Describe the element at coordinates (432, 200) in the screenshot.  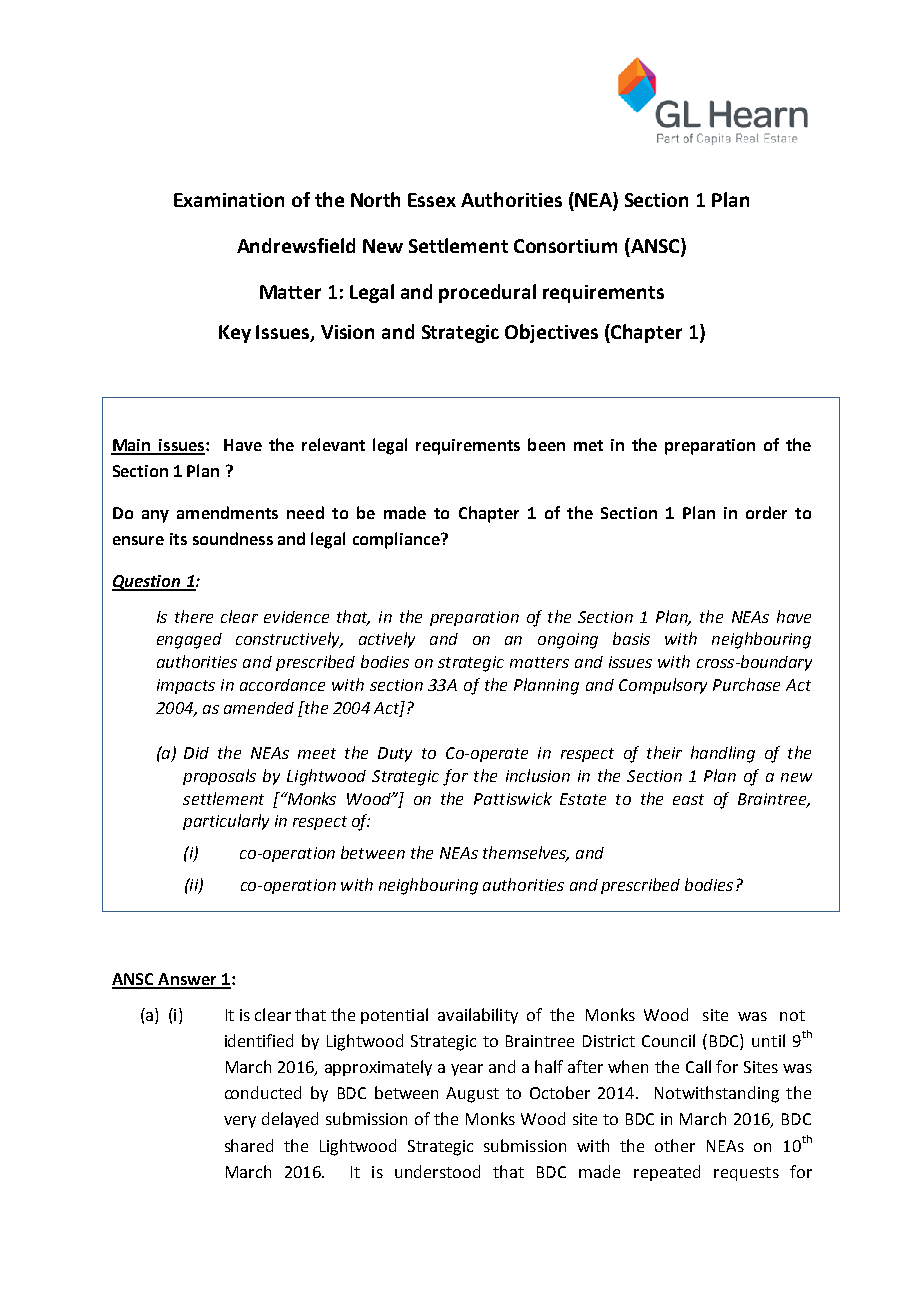
I see `Essex` at that location.
